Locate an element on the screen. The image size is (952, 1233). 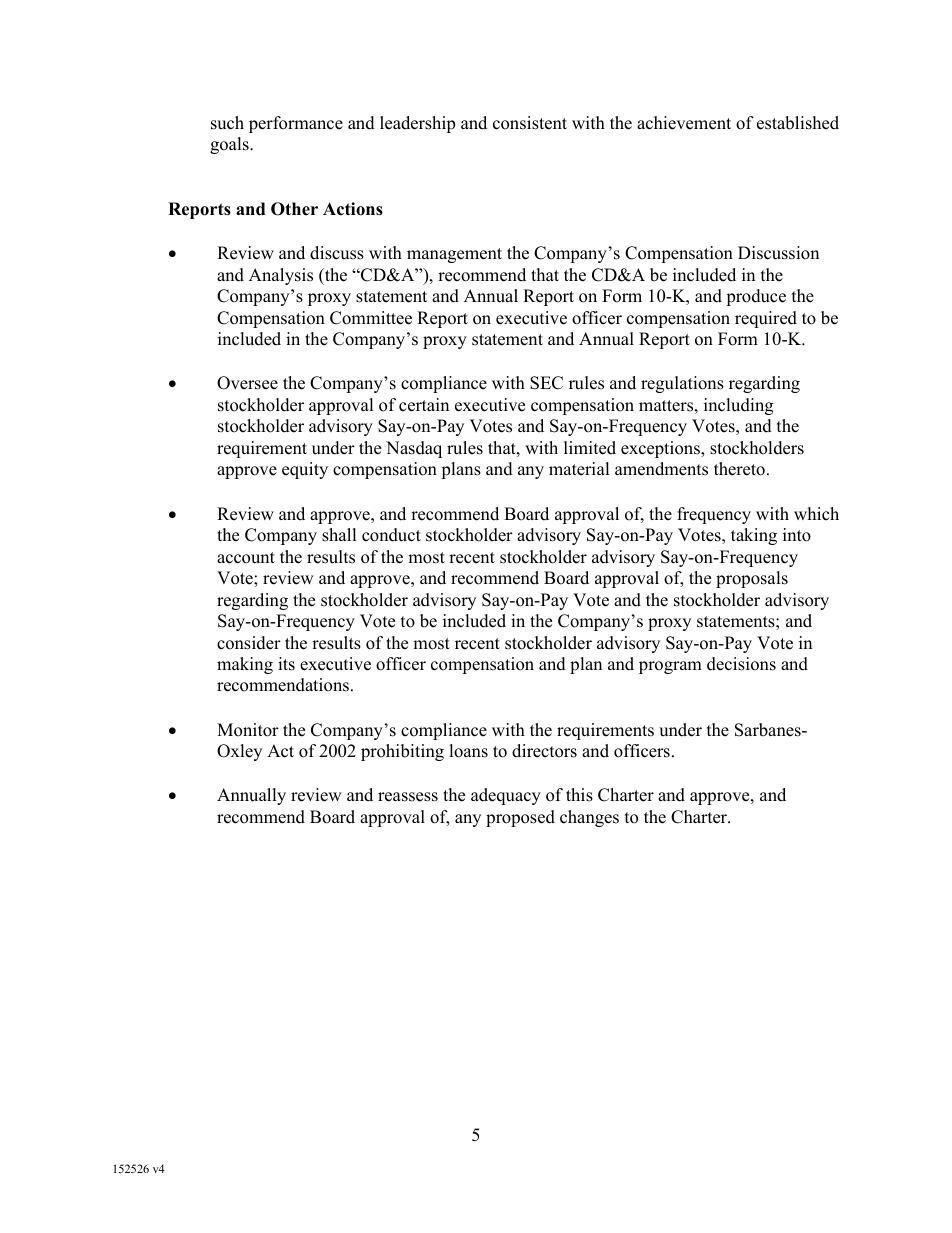
consistent is located at coordinates (530, 123).
